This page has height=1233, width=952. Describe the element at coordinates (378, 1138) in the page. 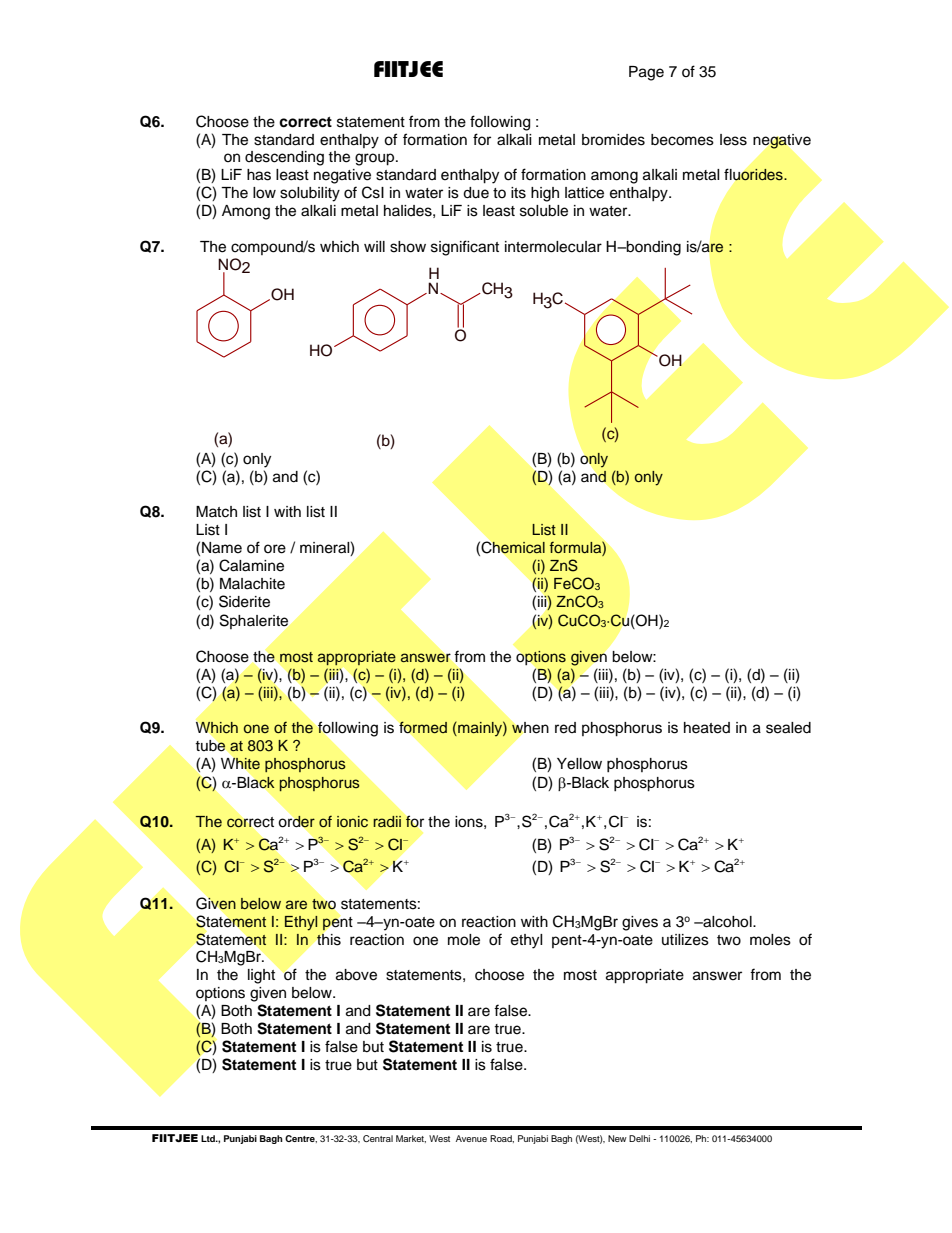

I see `Central` at that location.
